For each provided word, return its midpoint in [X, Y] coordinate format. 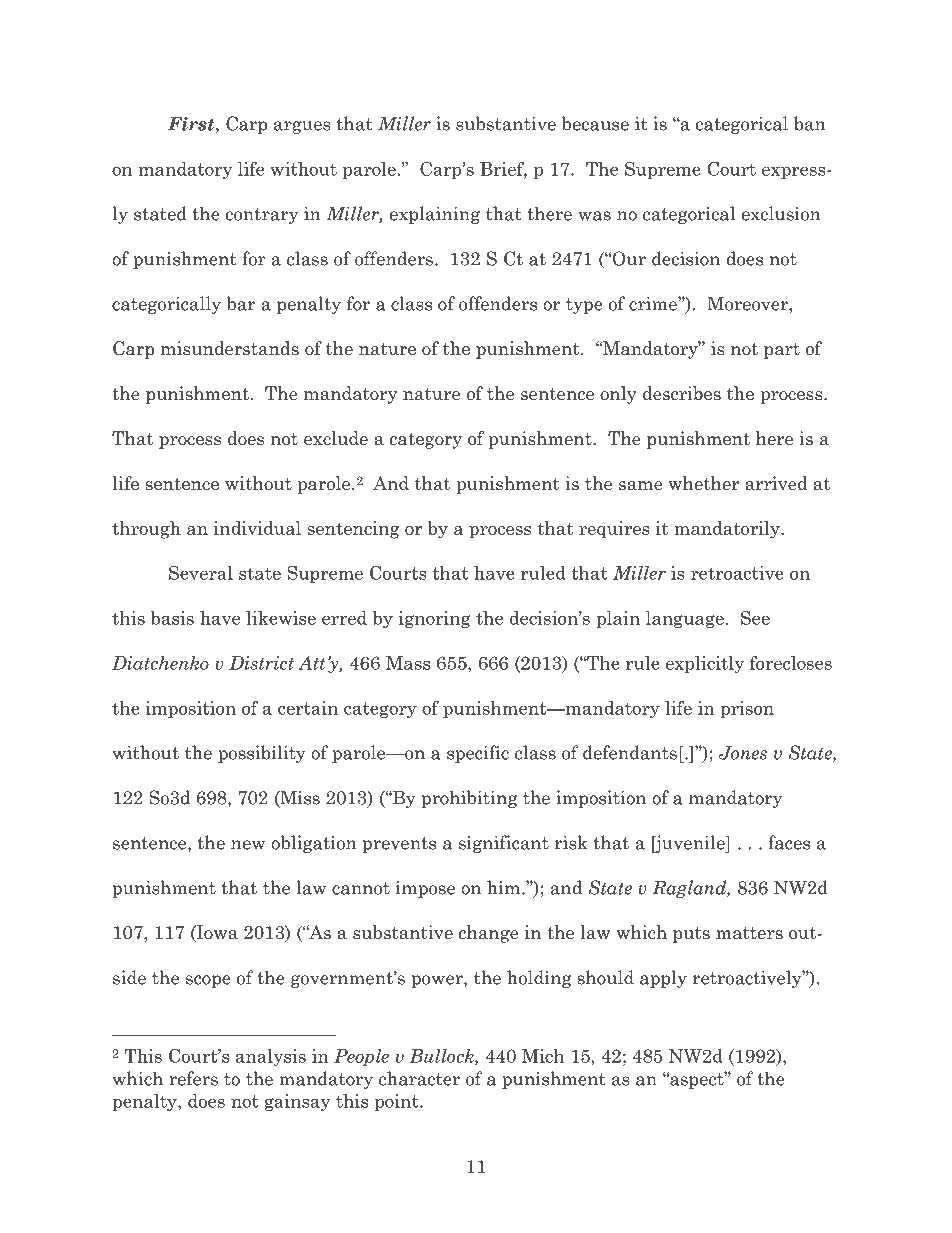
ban [810, 123]
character [419, 1078]
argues [302, 127]
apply [663, 979]
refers [193, 1078]
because [595, 123]
